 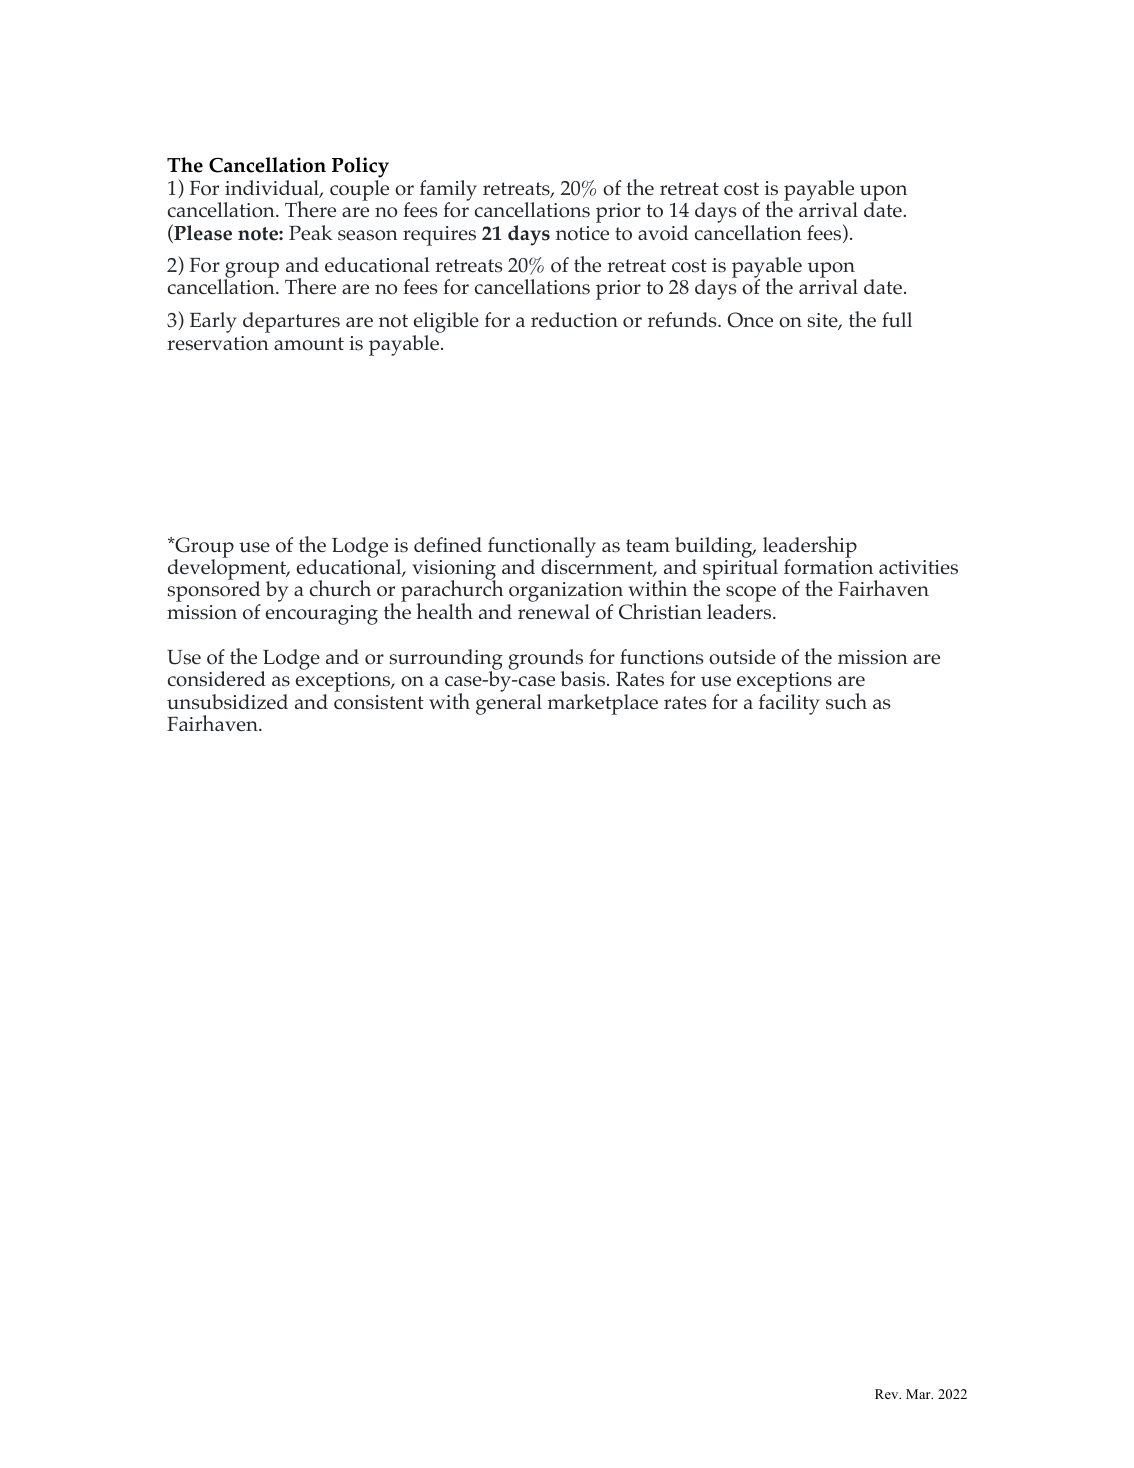 I want to click on encouraging, so click(x=322, y=615).
